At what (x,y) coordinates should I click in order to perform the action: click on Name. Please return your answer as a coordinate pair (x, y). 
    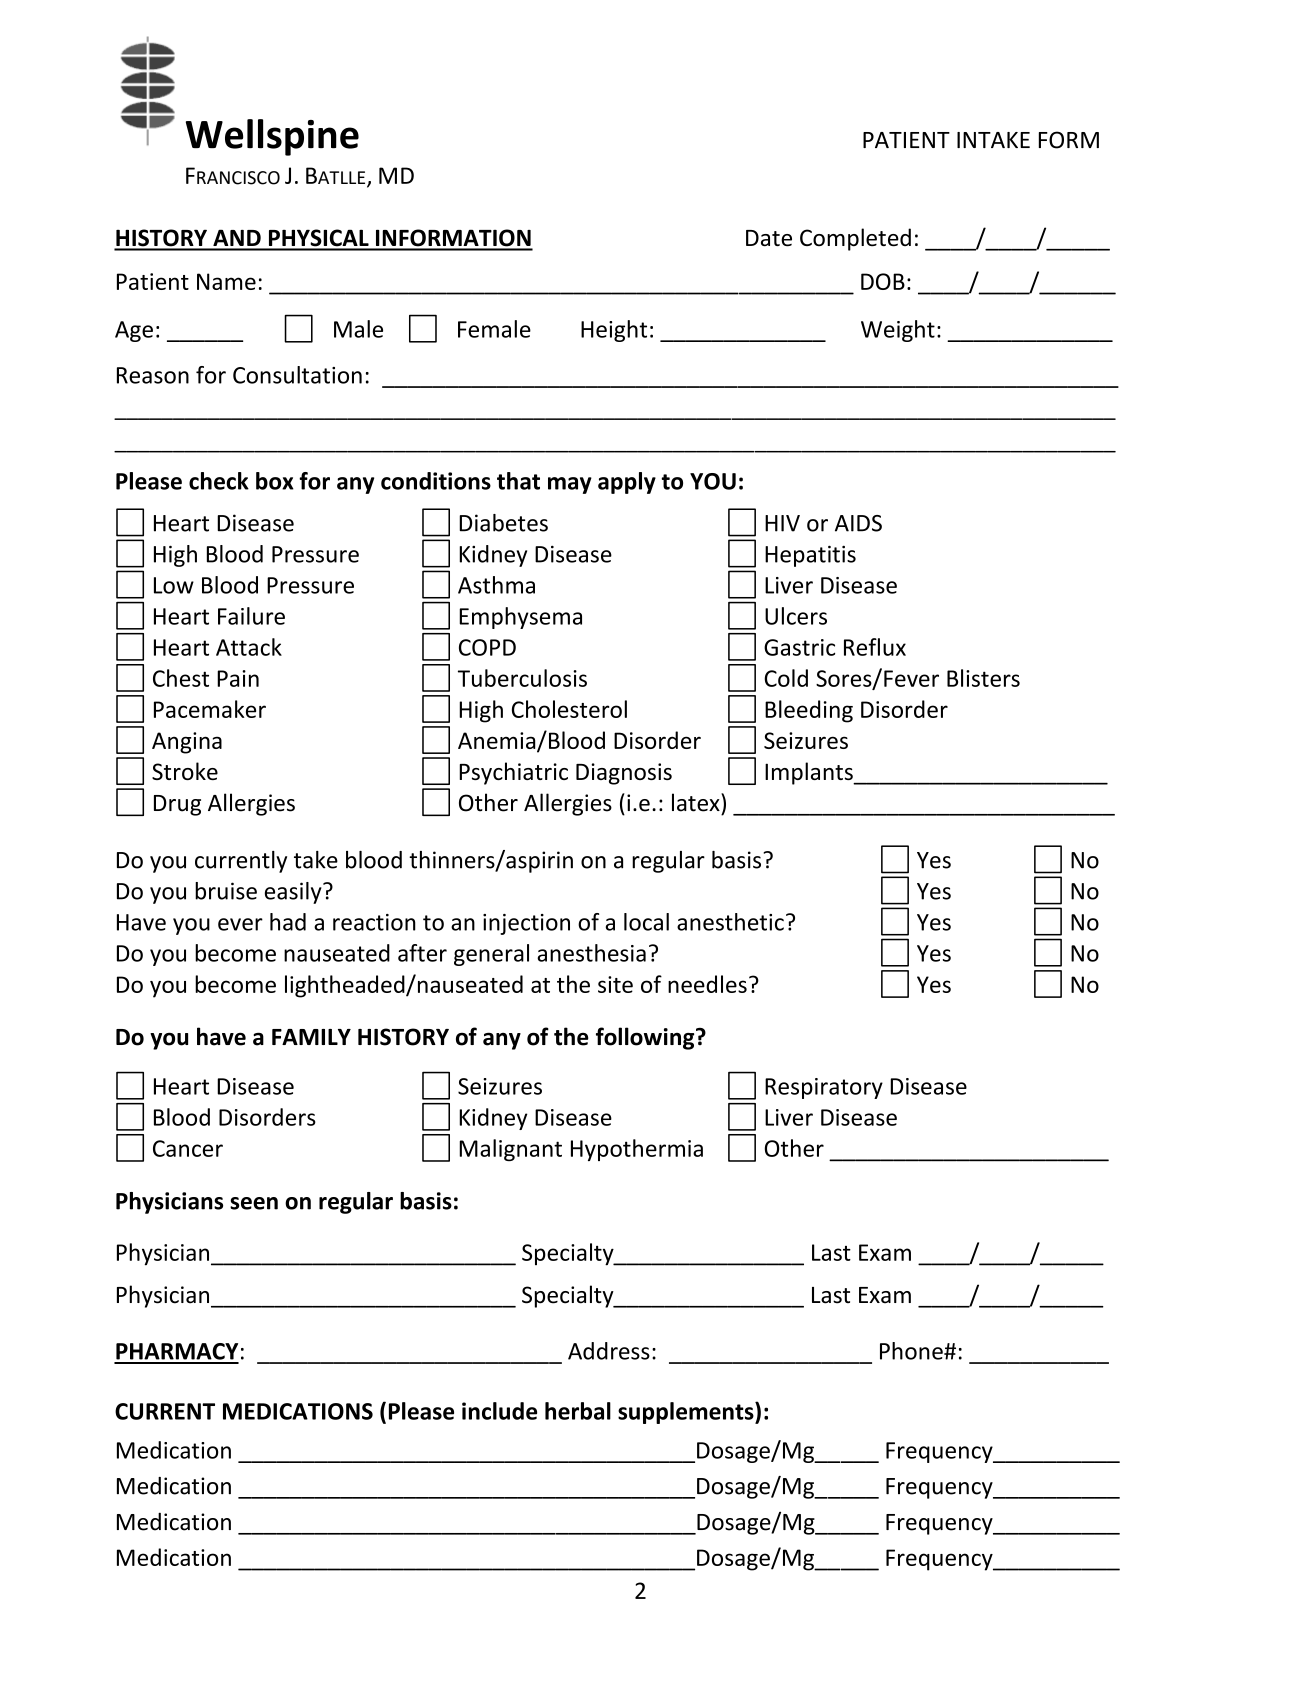
    Looking at the image, I should click on (226, 281).
